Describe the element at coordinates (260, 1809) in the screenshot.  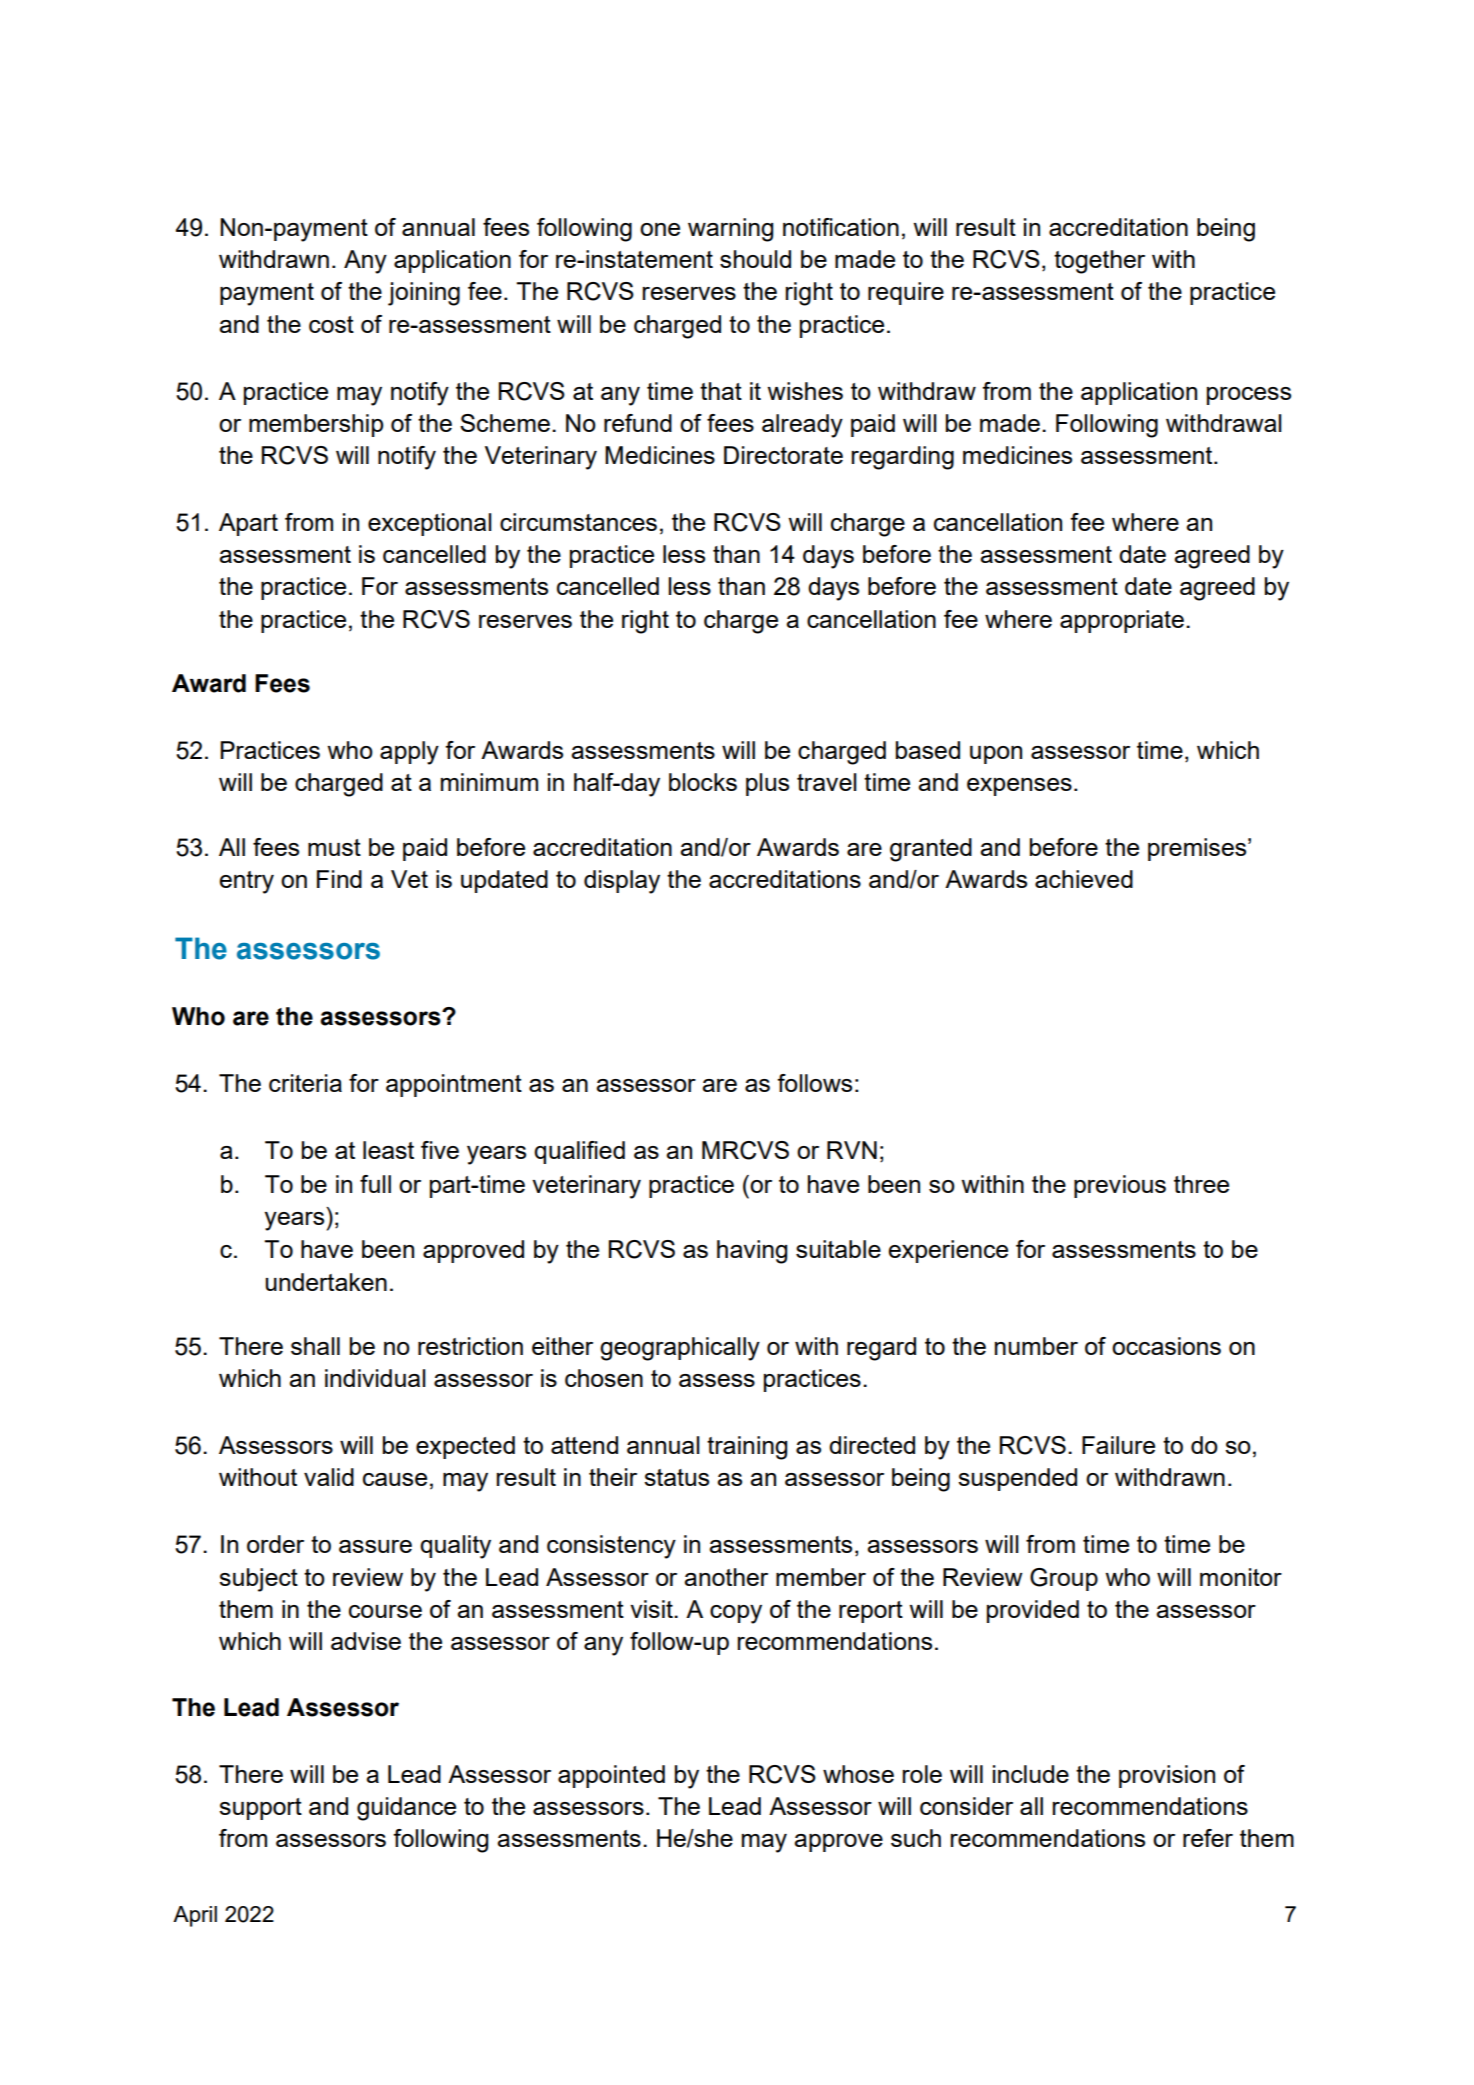
I see `support` at that location.
